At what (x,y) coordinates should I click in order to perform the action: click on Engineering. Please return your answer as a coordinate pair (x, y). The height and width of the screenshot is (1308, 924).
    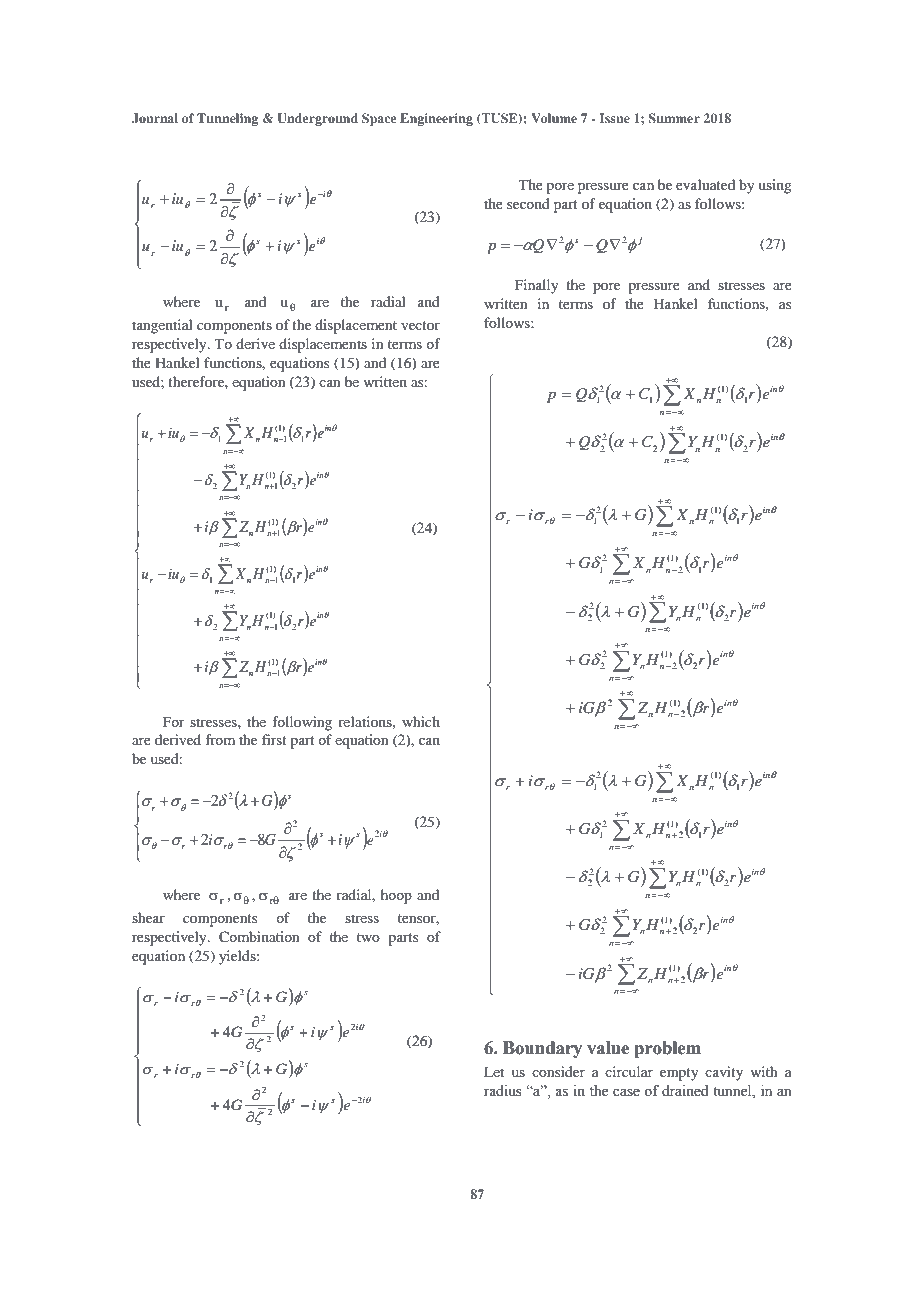
    Looking at the image, I should click on (436, 119).
